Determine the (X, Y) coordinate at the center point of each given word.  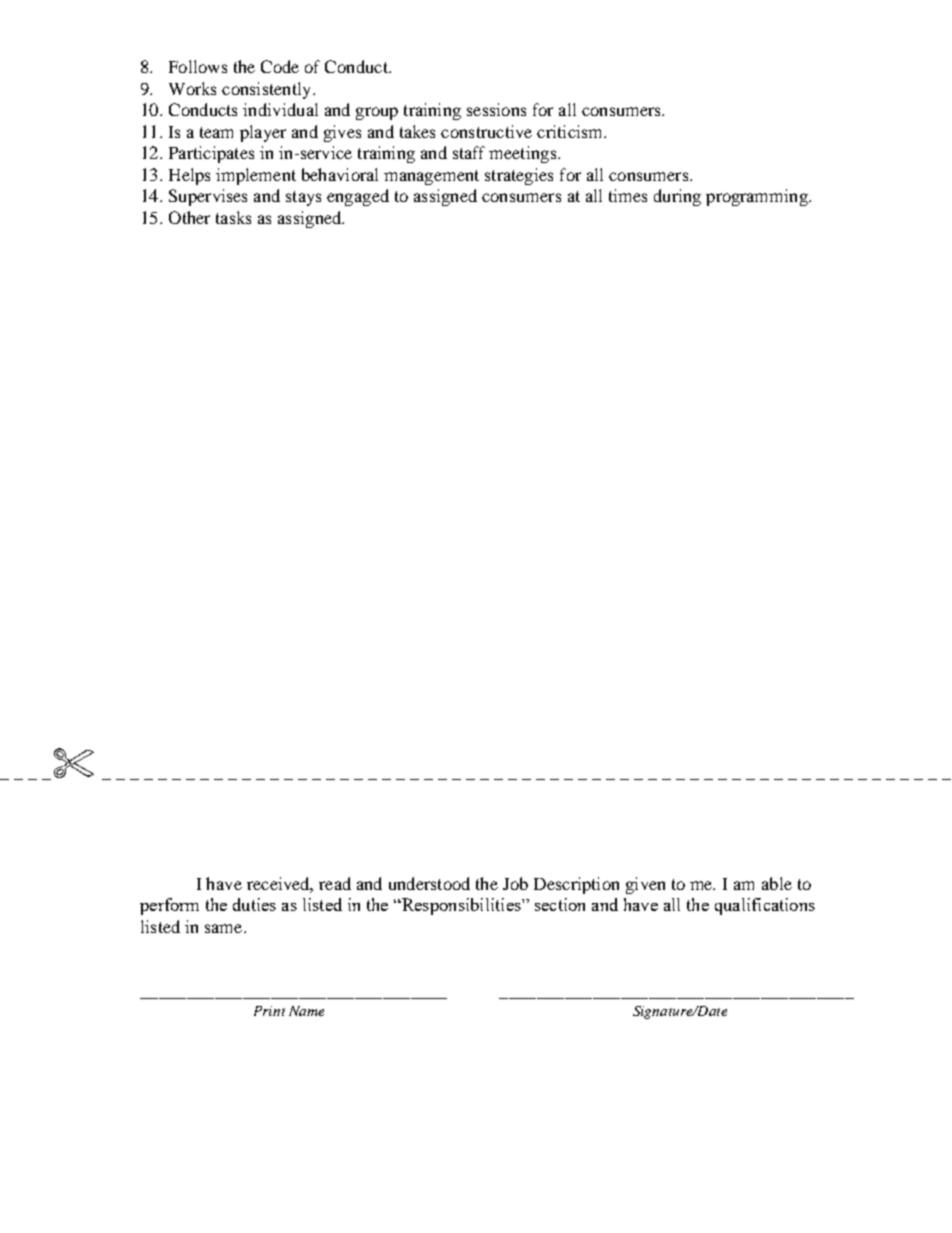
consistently (268, 90)
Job (515, 883)
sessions (496, 109)
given (645, 885)
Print (269, 1011)
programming (758, 197)
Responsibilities (461, 906)
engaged (358, 197)
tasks (233, 217)
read (335, 883)
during (677, 197)
